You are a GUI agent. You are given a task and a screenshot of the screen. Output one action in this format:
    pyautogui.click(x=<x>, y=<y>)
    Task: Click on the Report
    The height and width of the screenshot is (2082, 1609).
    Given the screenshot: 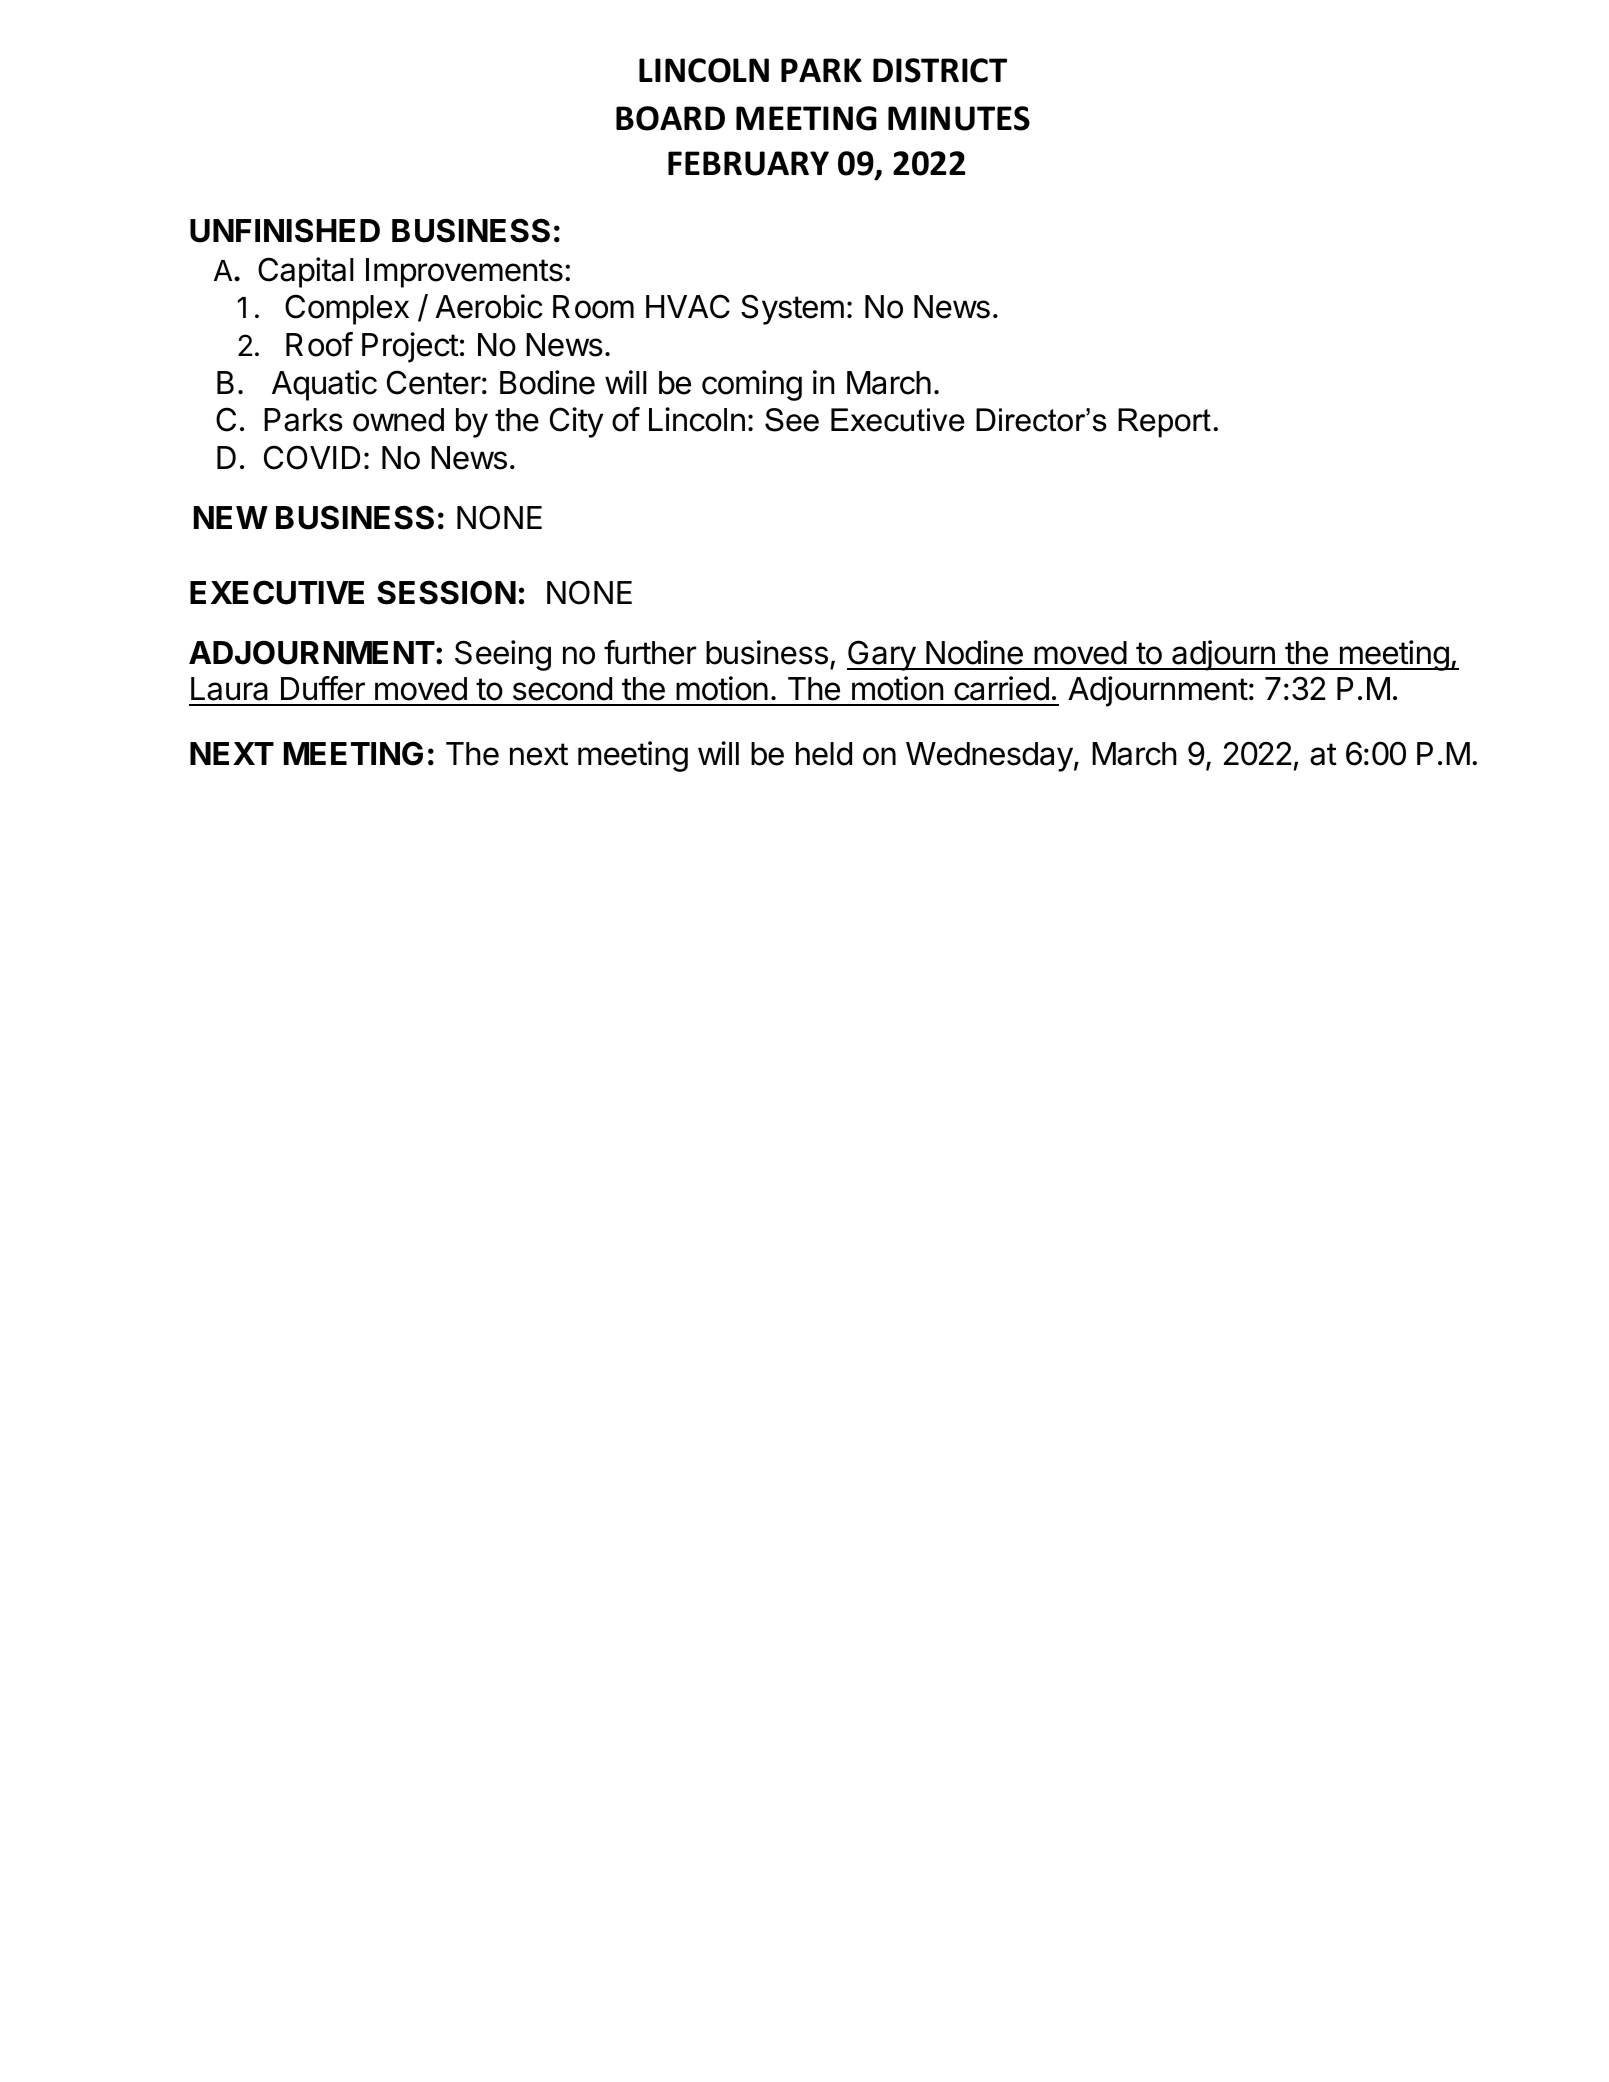 What is the action you would take?
    pyautogui.click(x=1164, y=423)
